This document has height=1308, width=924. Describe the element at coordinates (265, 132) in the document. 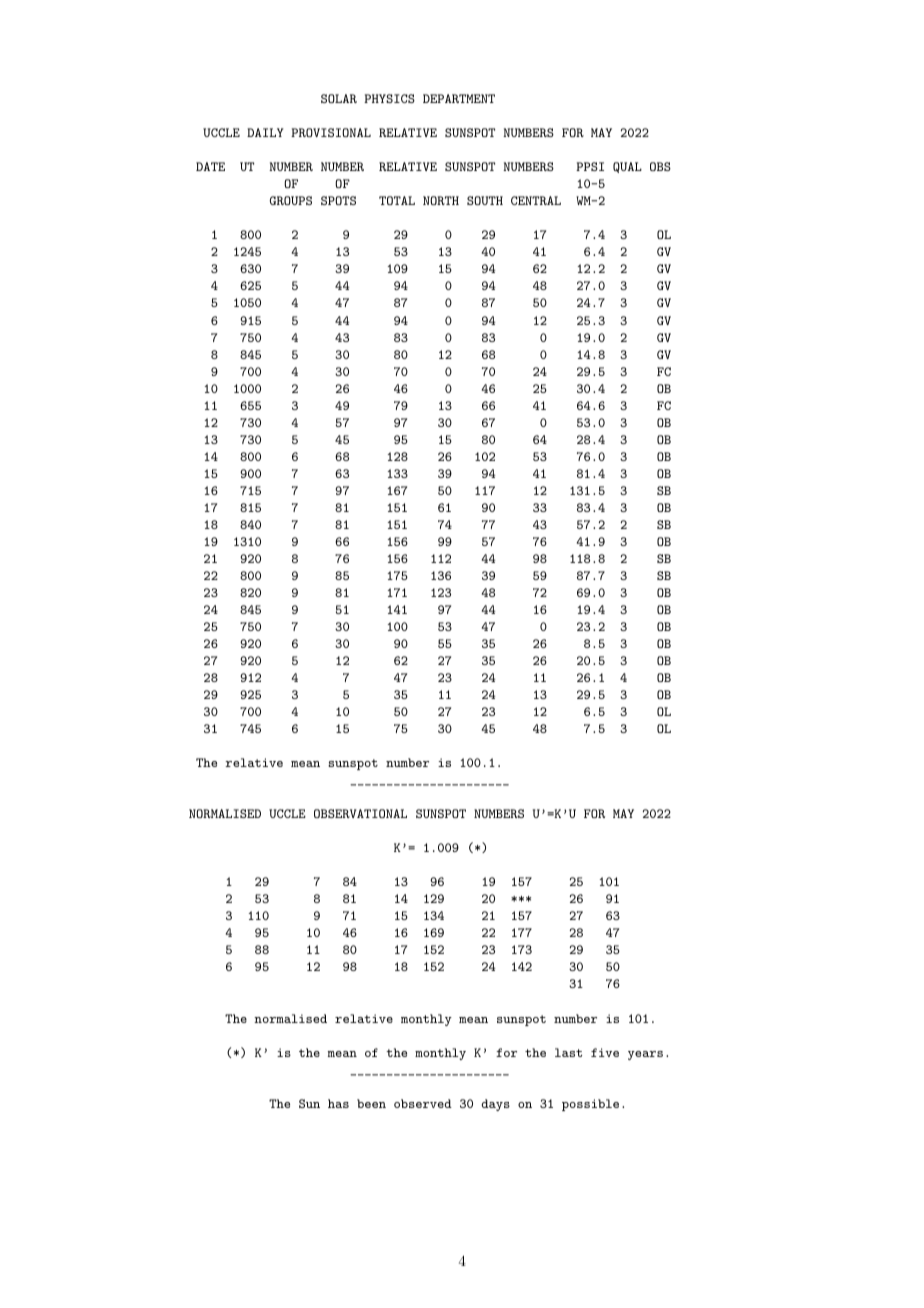

I see `DAILY` at that location.
